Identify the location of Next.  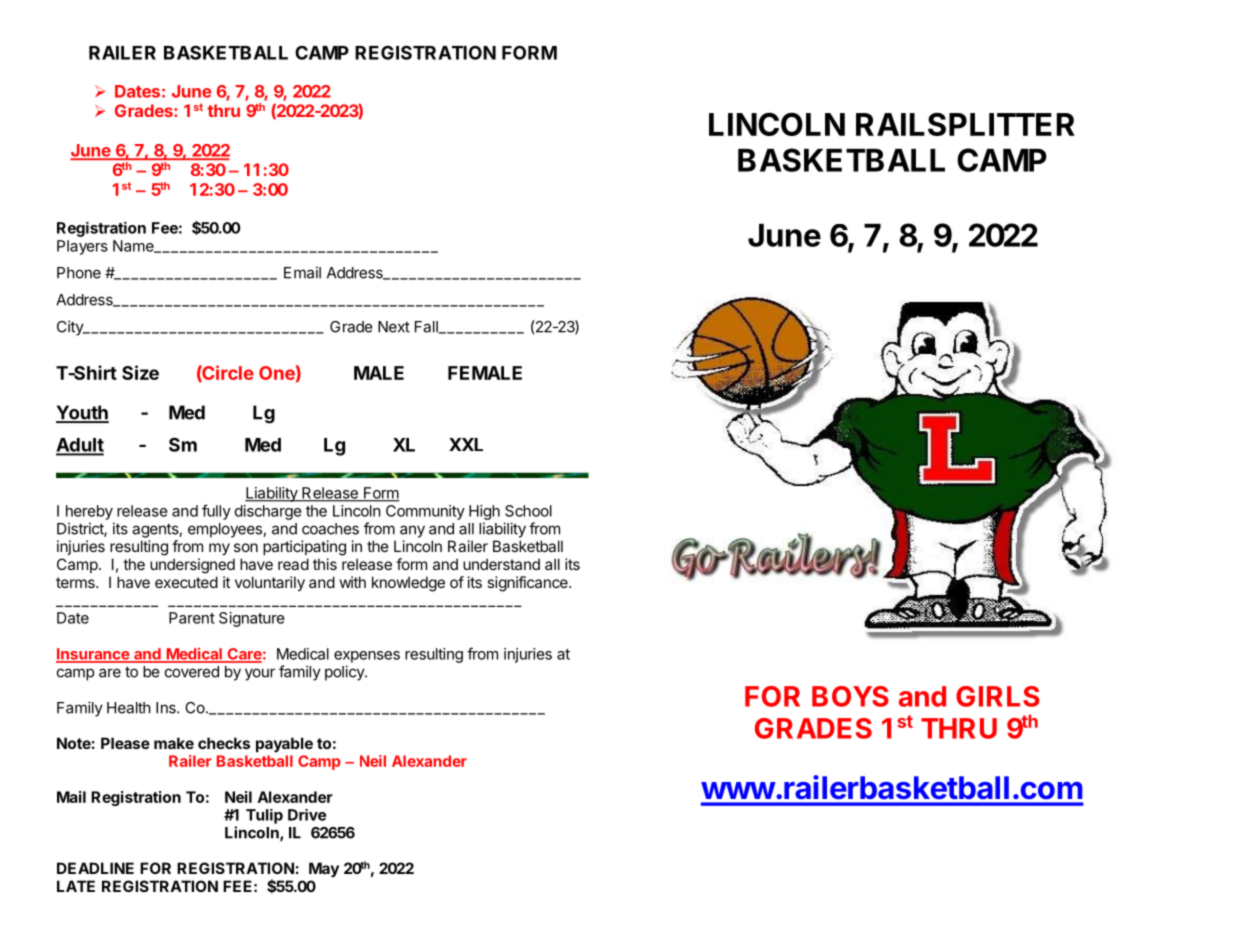
(394, 327).
